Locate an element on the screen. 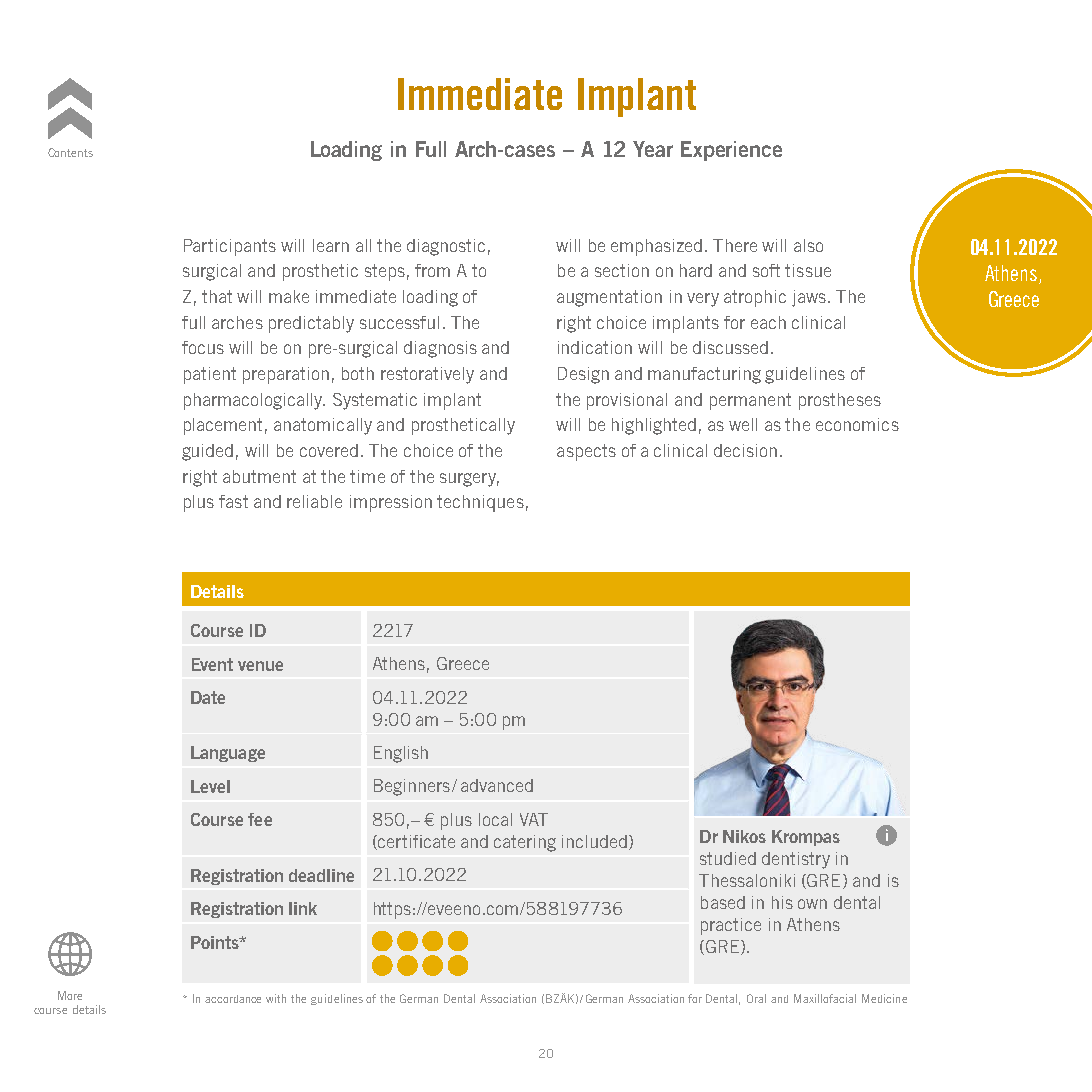  Points is located at coordinates (216, 942).
